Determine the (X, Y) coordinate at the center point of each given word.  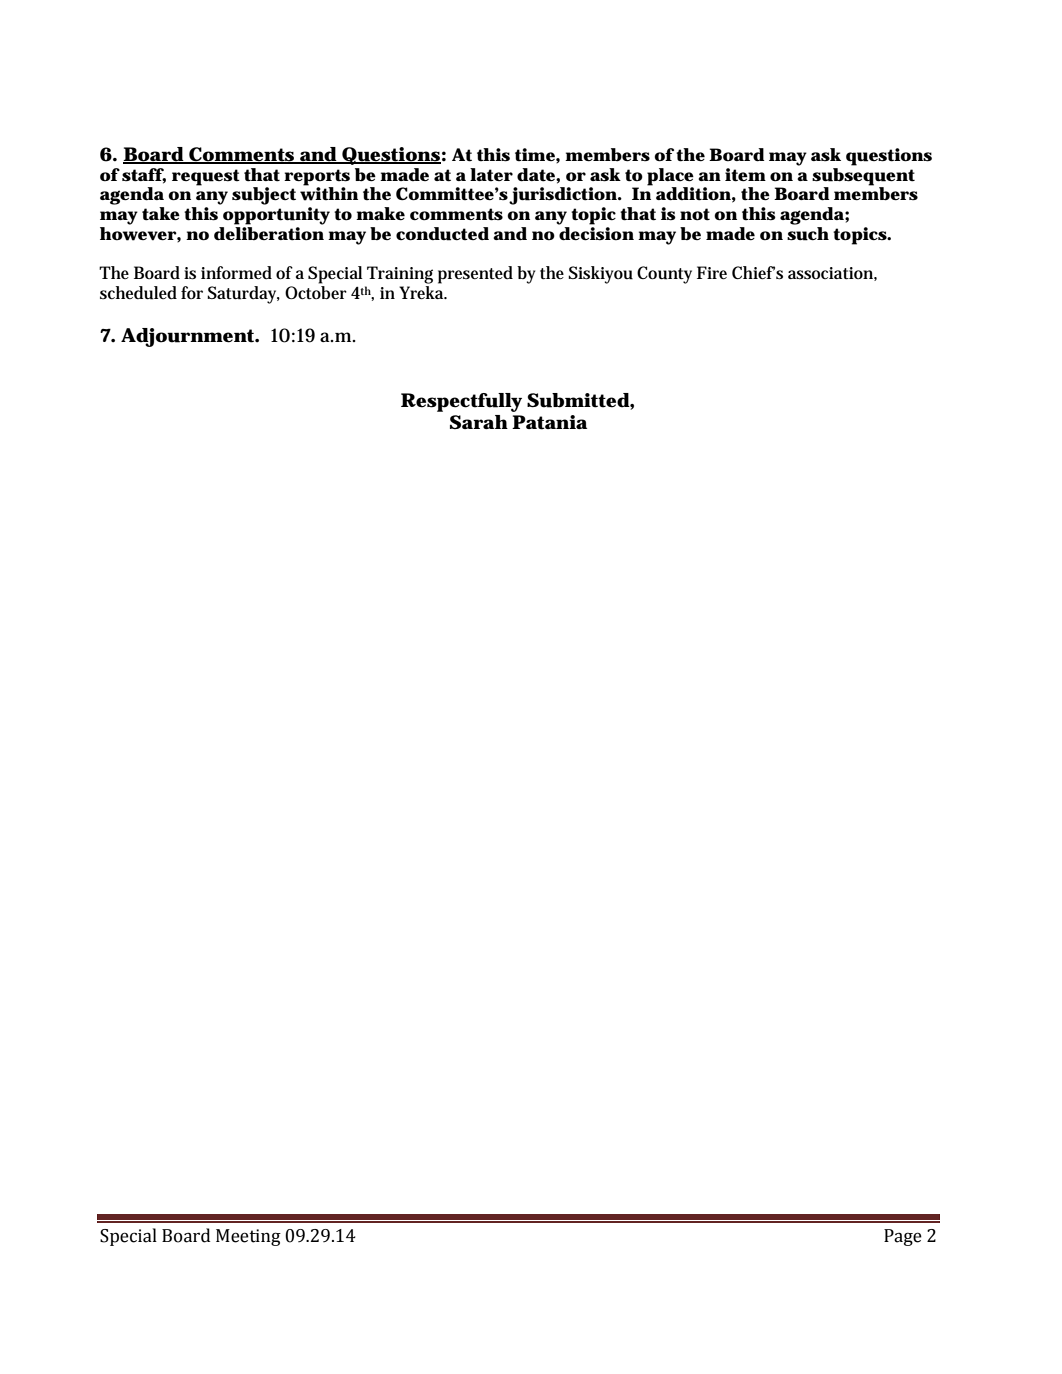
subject (264, 196)
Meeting (248, 1237)
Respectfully (461, 402)
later (491, 174)
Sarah (479, 422)
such (808, 234)
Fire (712, 272)
